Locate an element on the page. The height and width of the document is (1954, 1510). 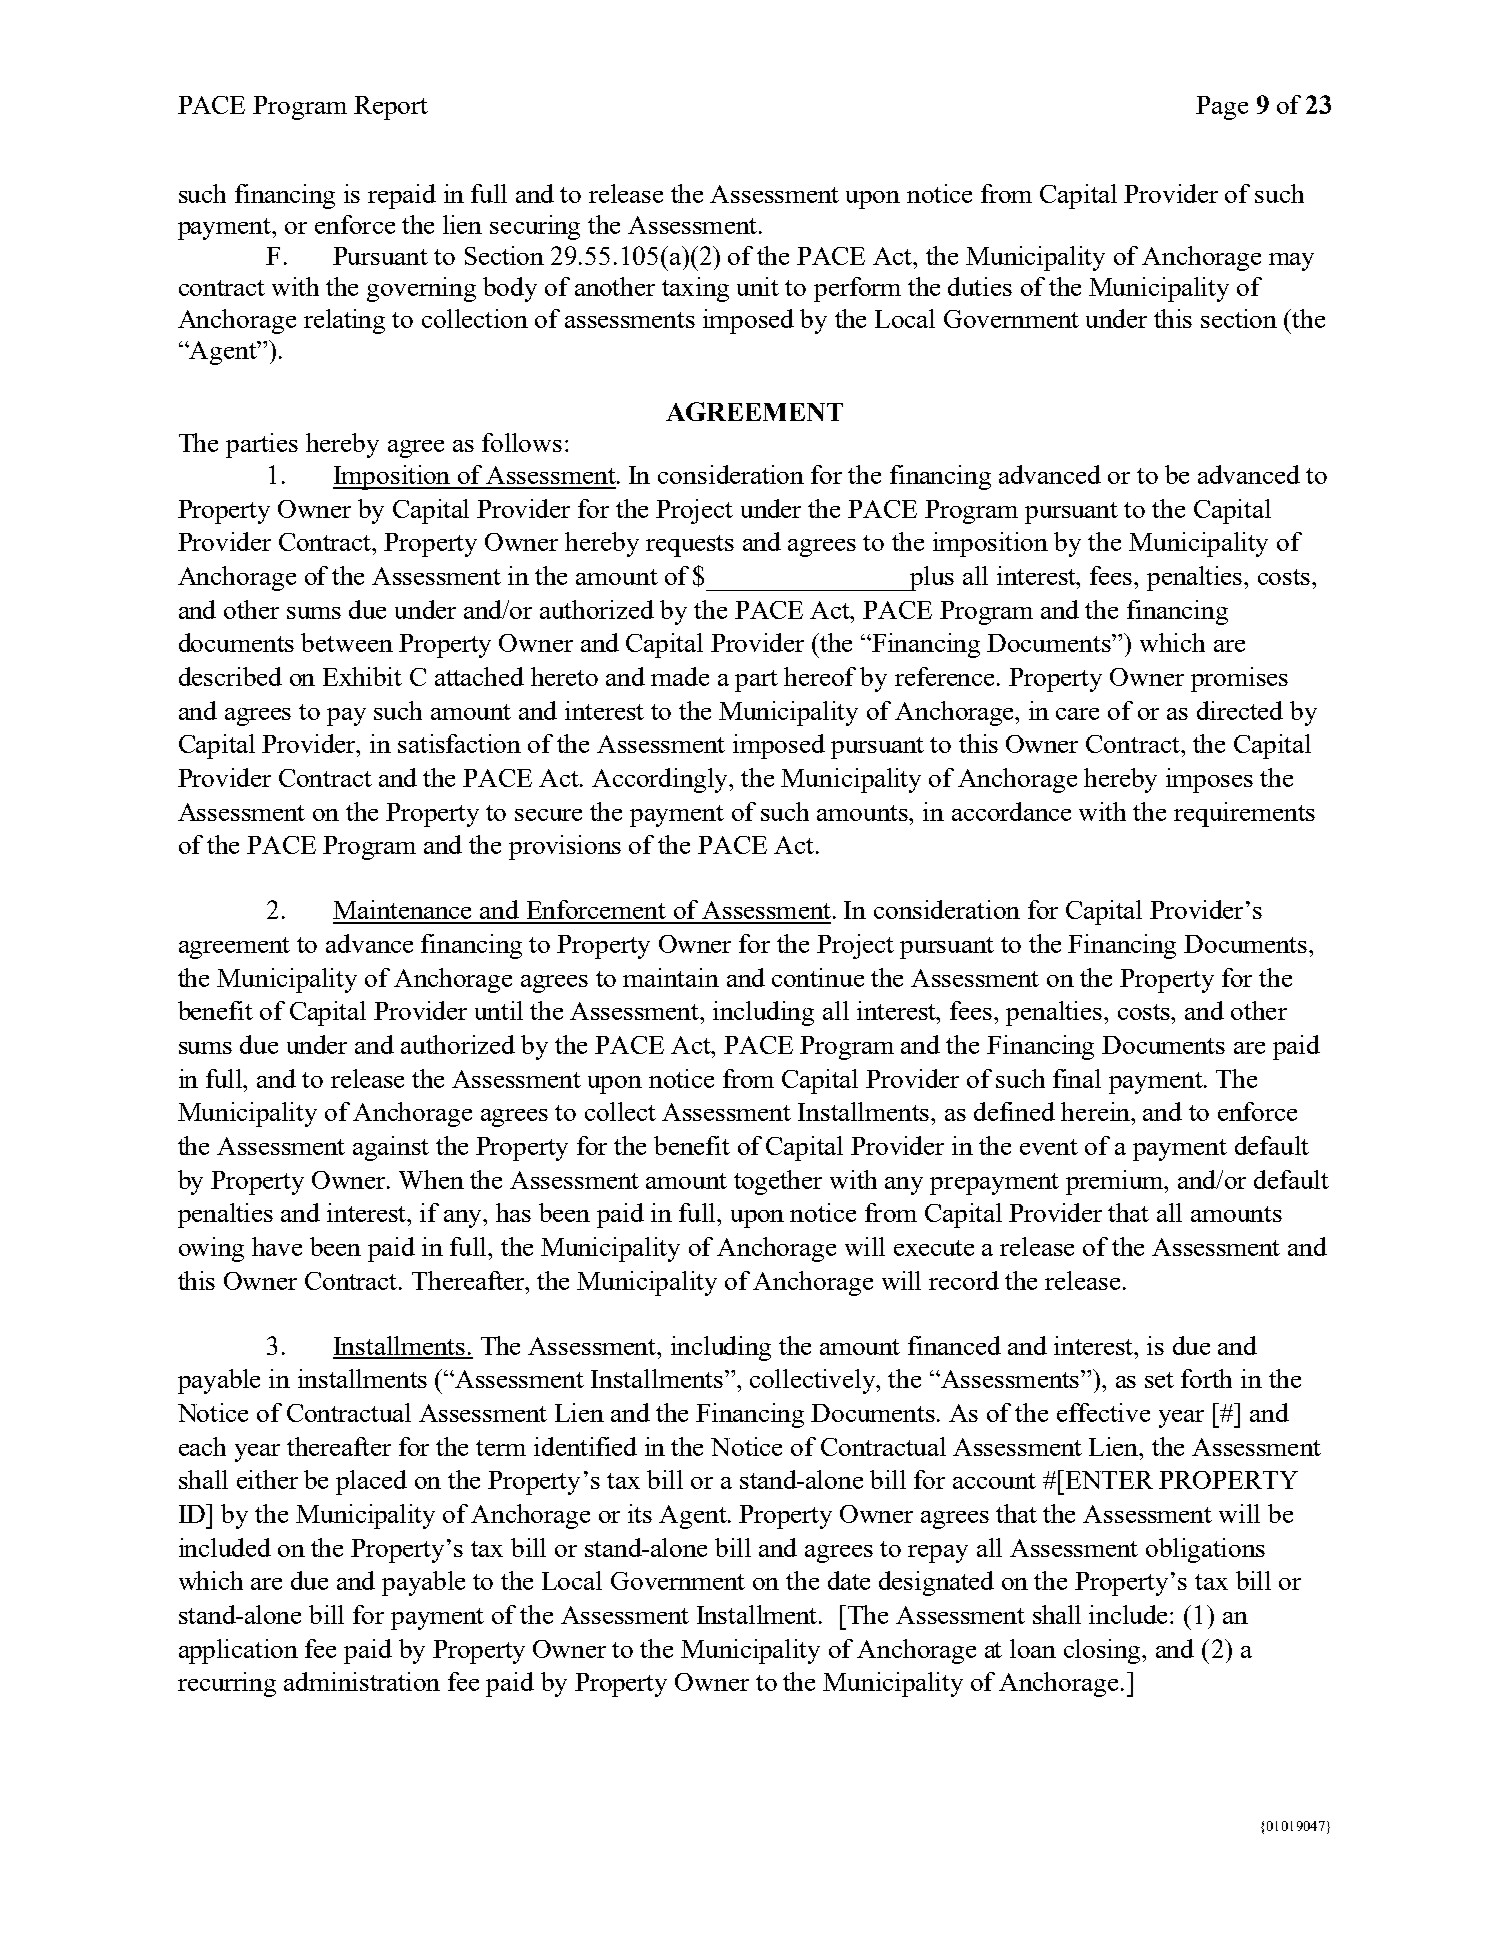
until is located at coordinates (499, 1010).
